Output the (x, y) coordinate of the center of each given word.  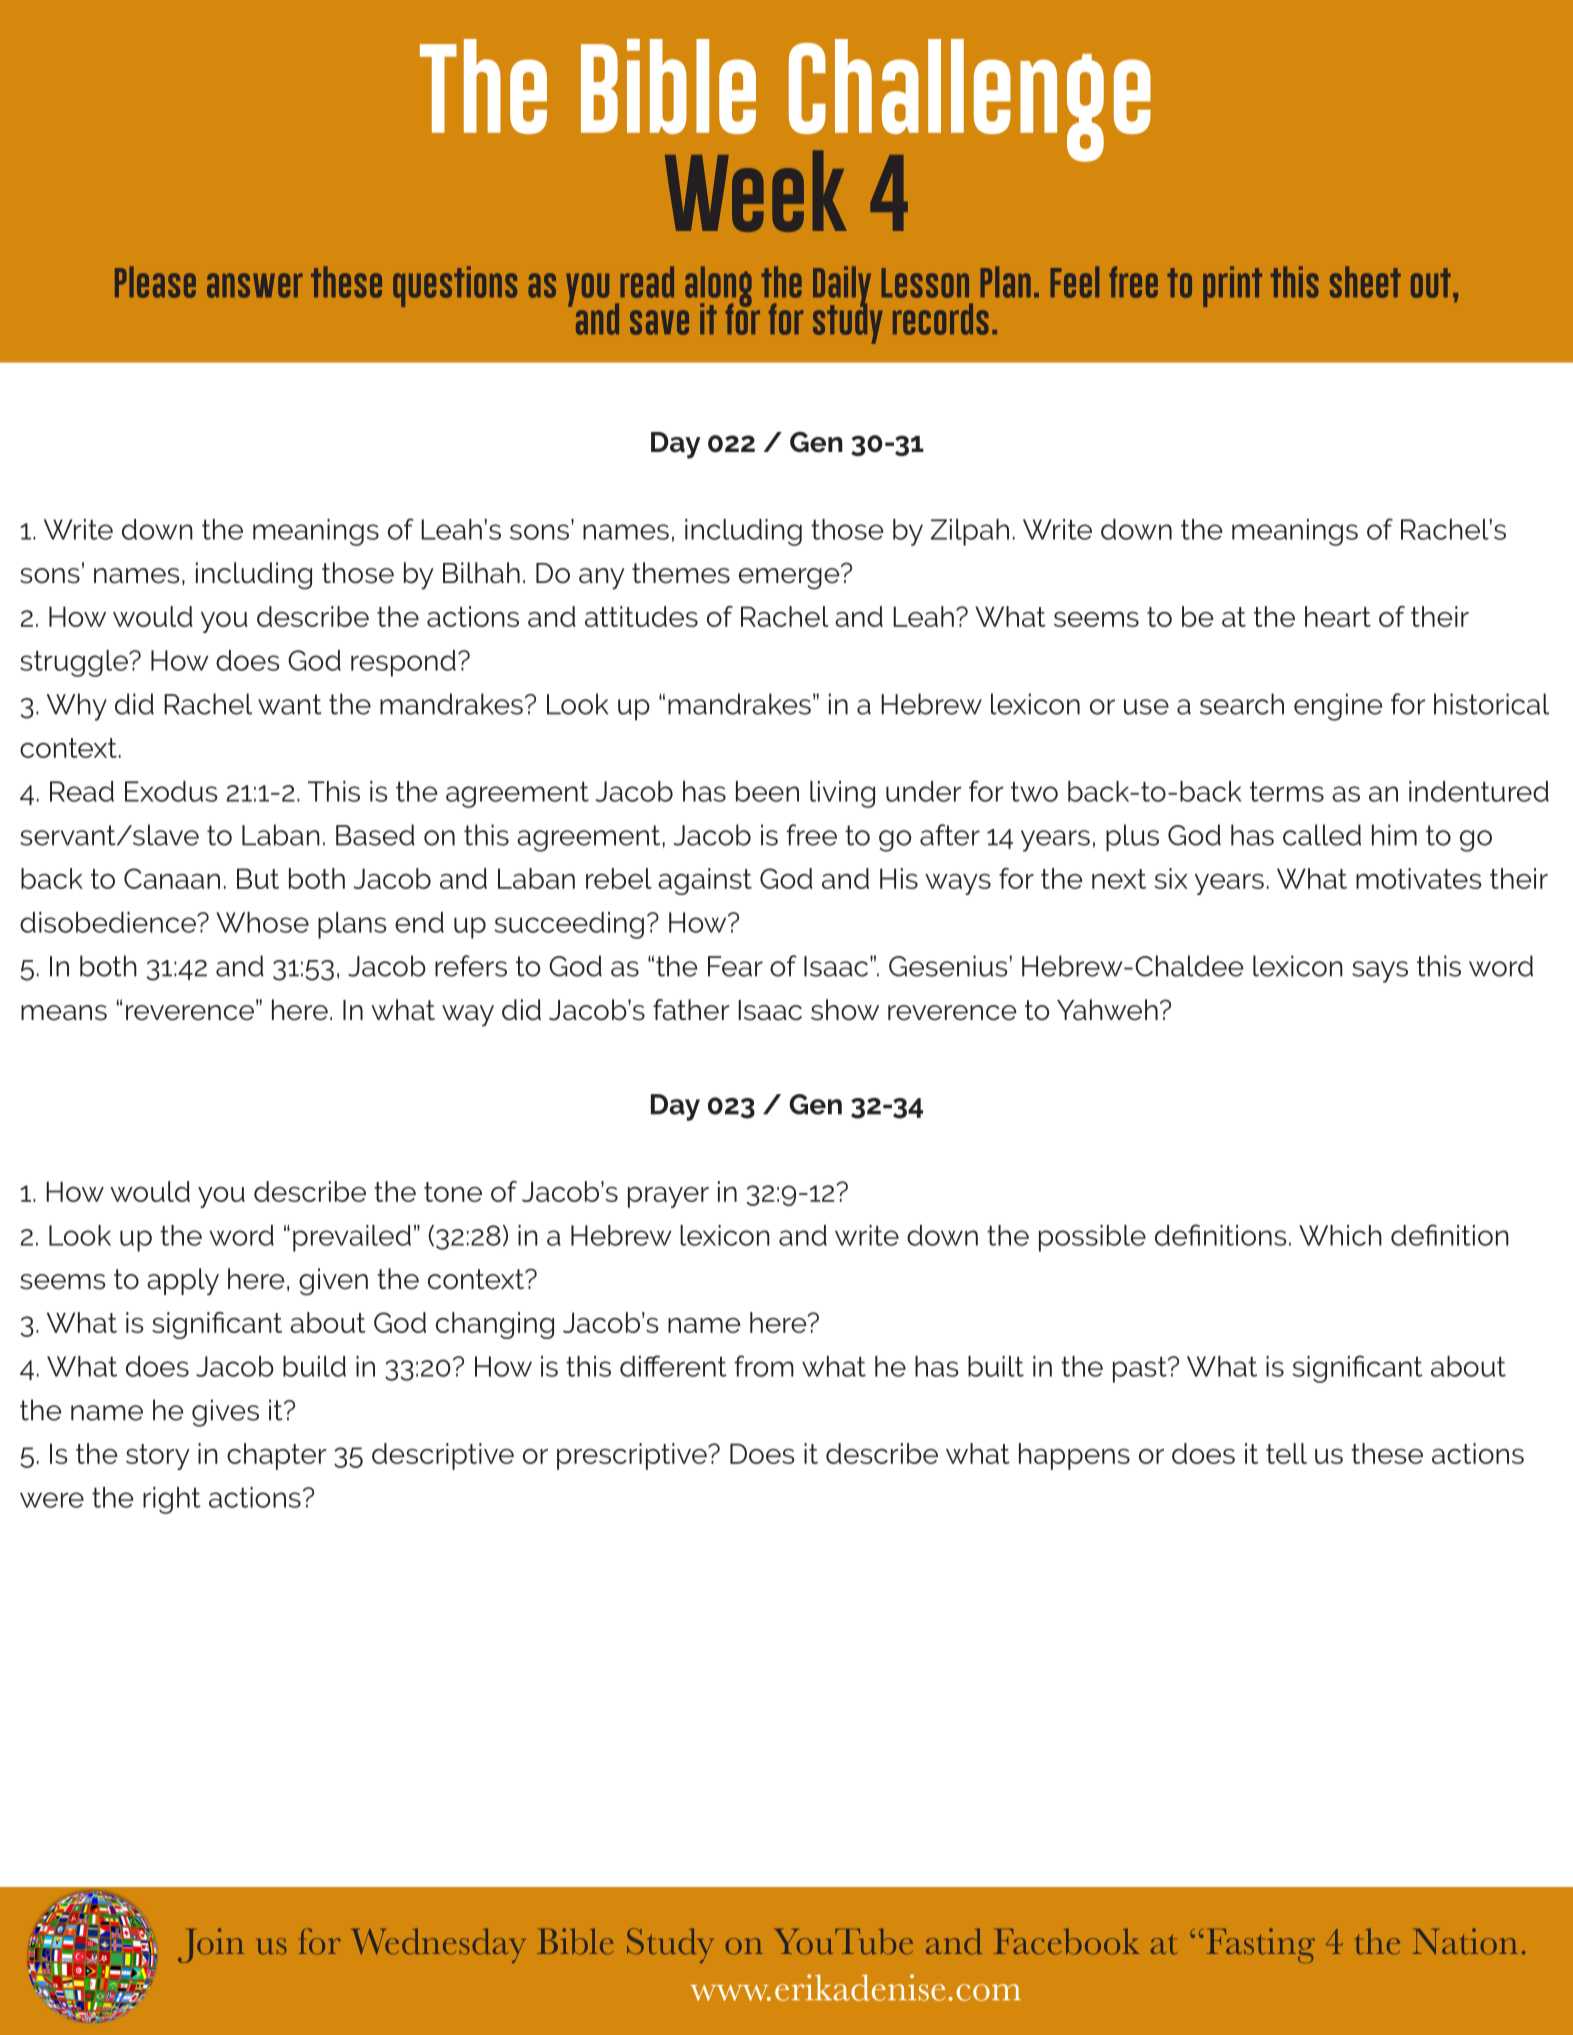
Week (756, 191)
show (845, 1010)
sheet (1365, 282)
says (1380, 972)
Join (211, 1945)
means (64, 1013)
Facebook (1067, 1941)
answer (255, 285)
